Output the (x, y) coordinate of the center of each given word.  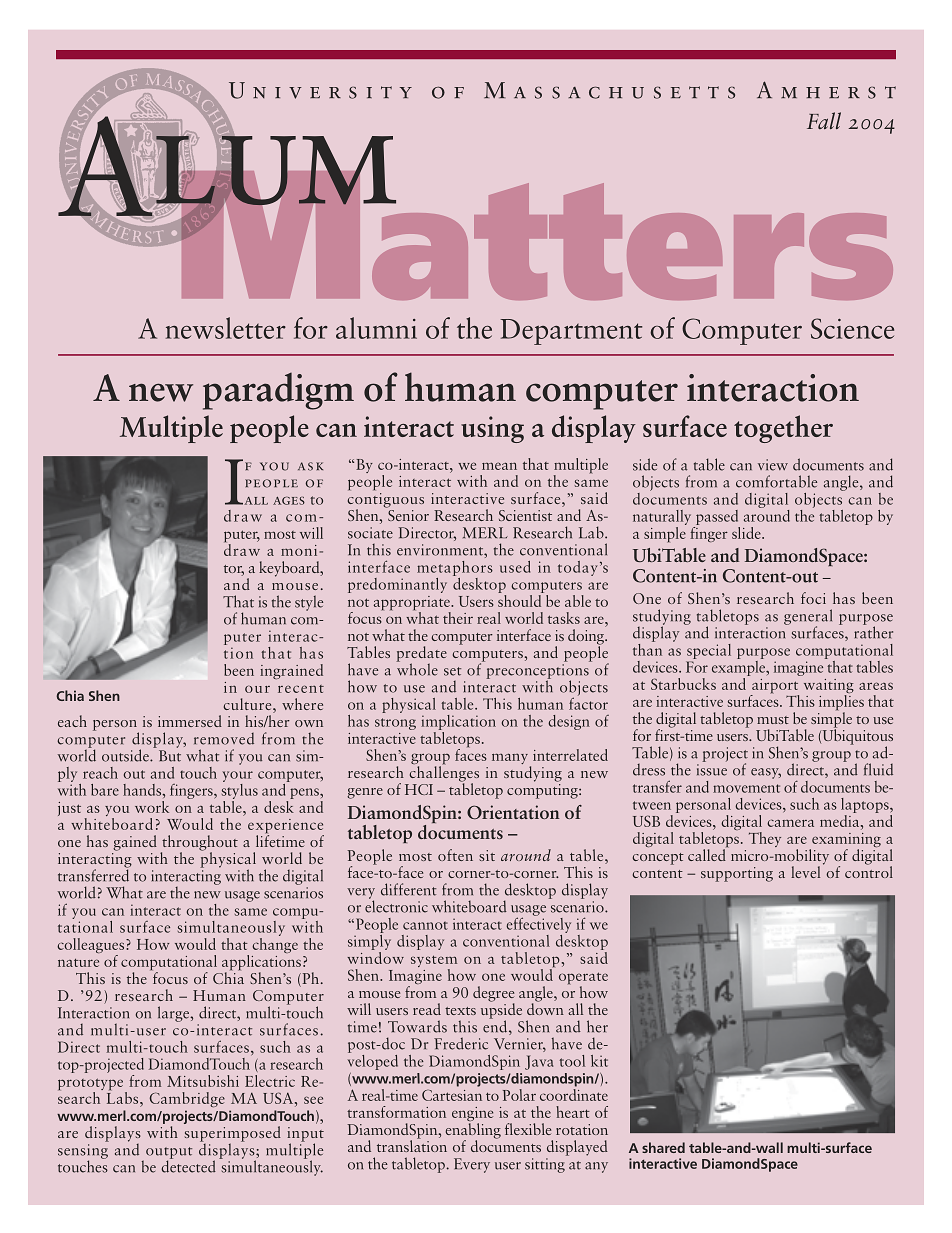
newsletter (226, 328)
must (773, 720)
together (783, 429)
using (492, 429)
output (169, 1154)
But (170, 756)
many (510, 758)
